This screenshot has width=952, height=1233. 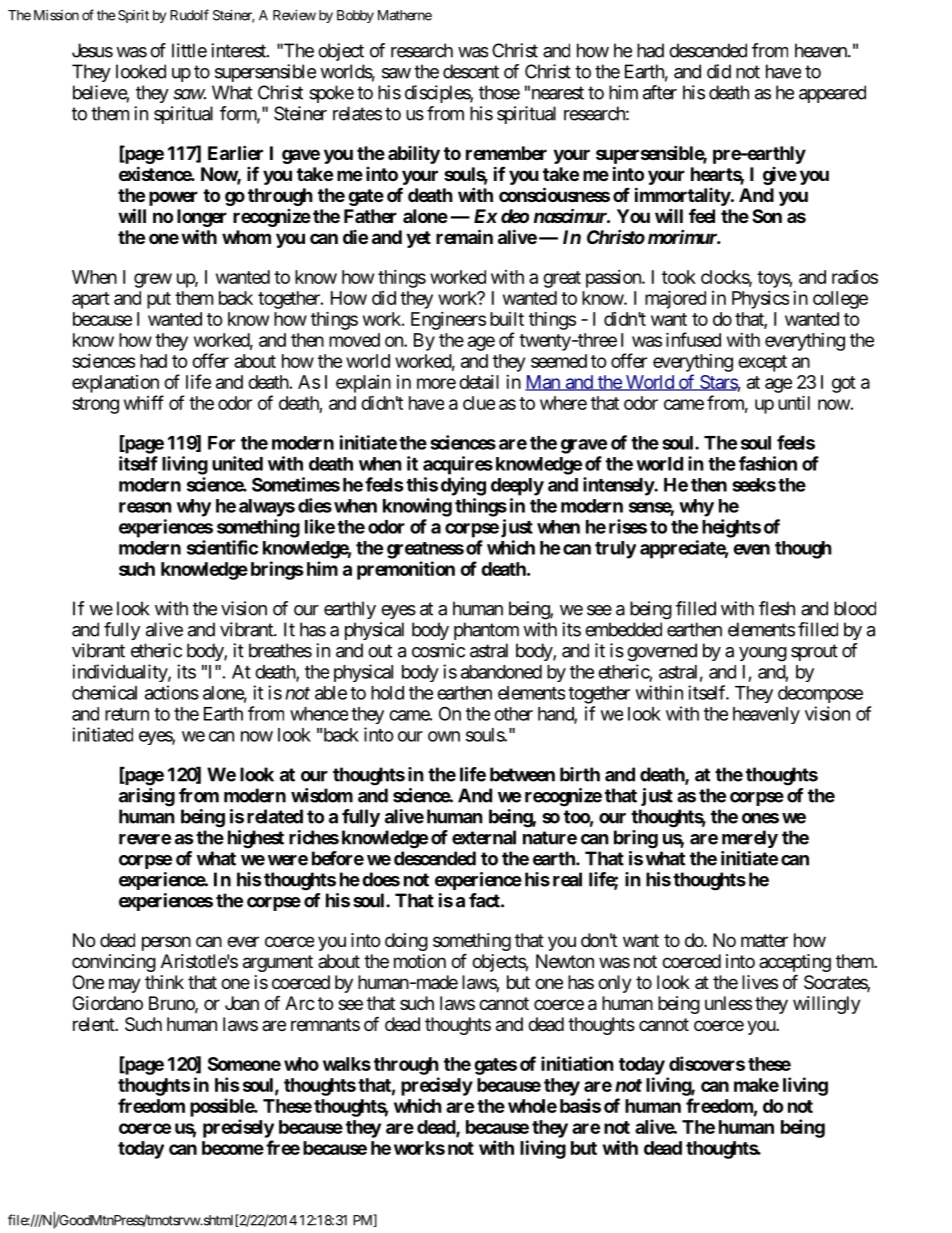 I want to click on appeared, so click(x=832, y=94).
